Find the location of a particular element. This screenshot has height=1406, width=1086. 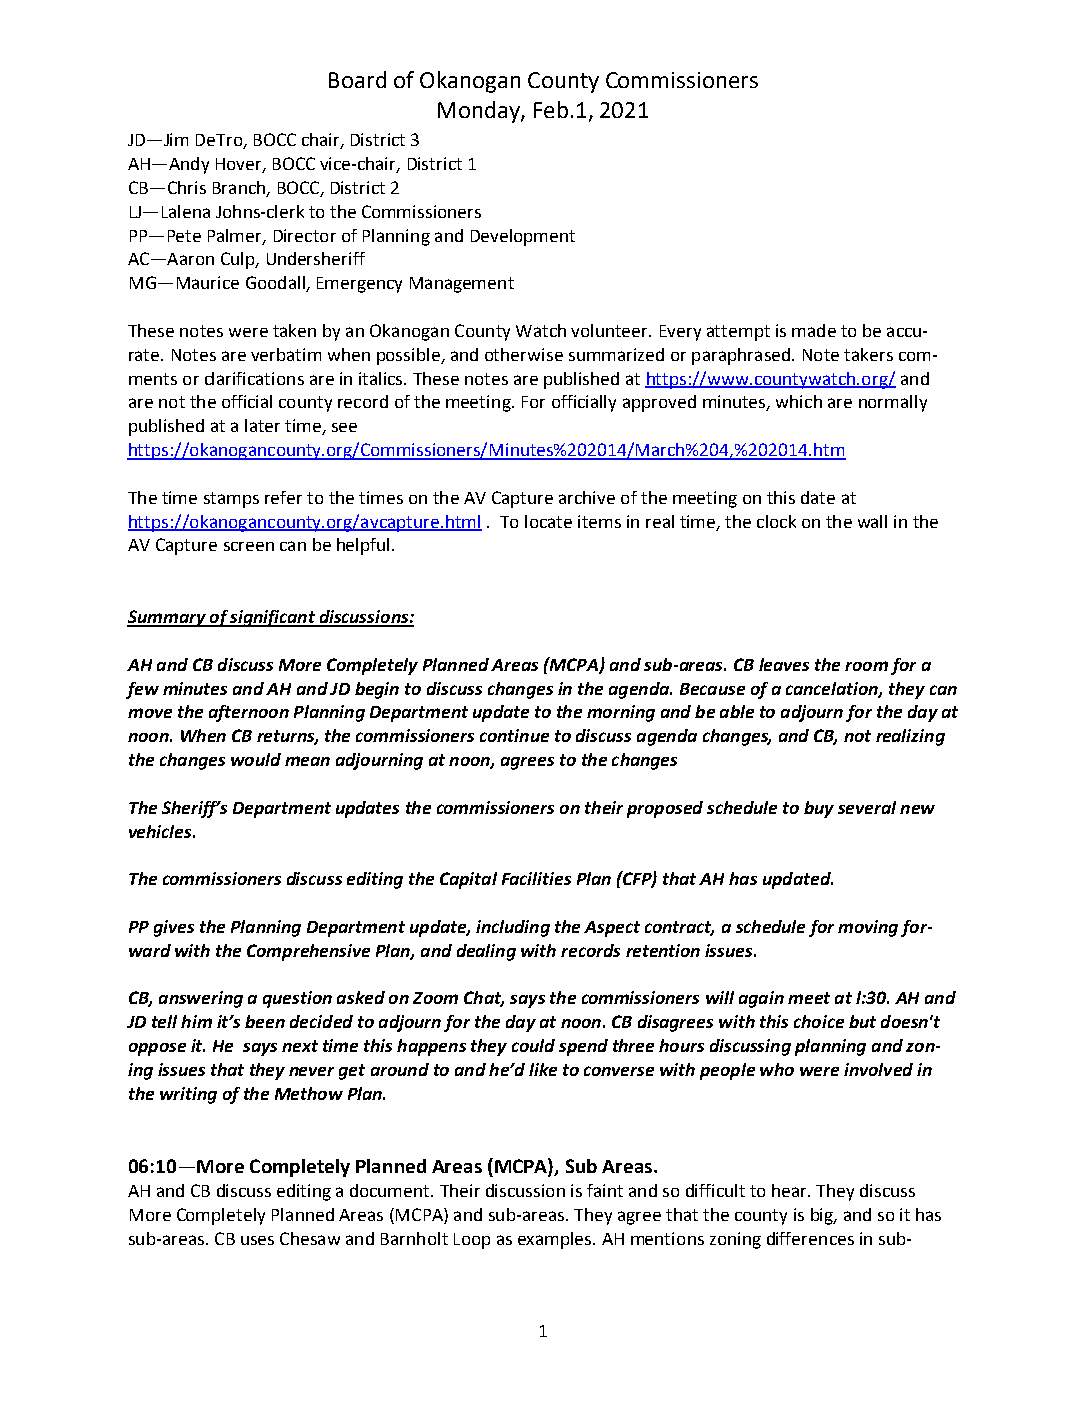

would is located at coordinates (256, 759).
